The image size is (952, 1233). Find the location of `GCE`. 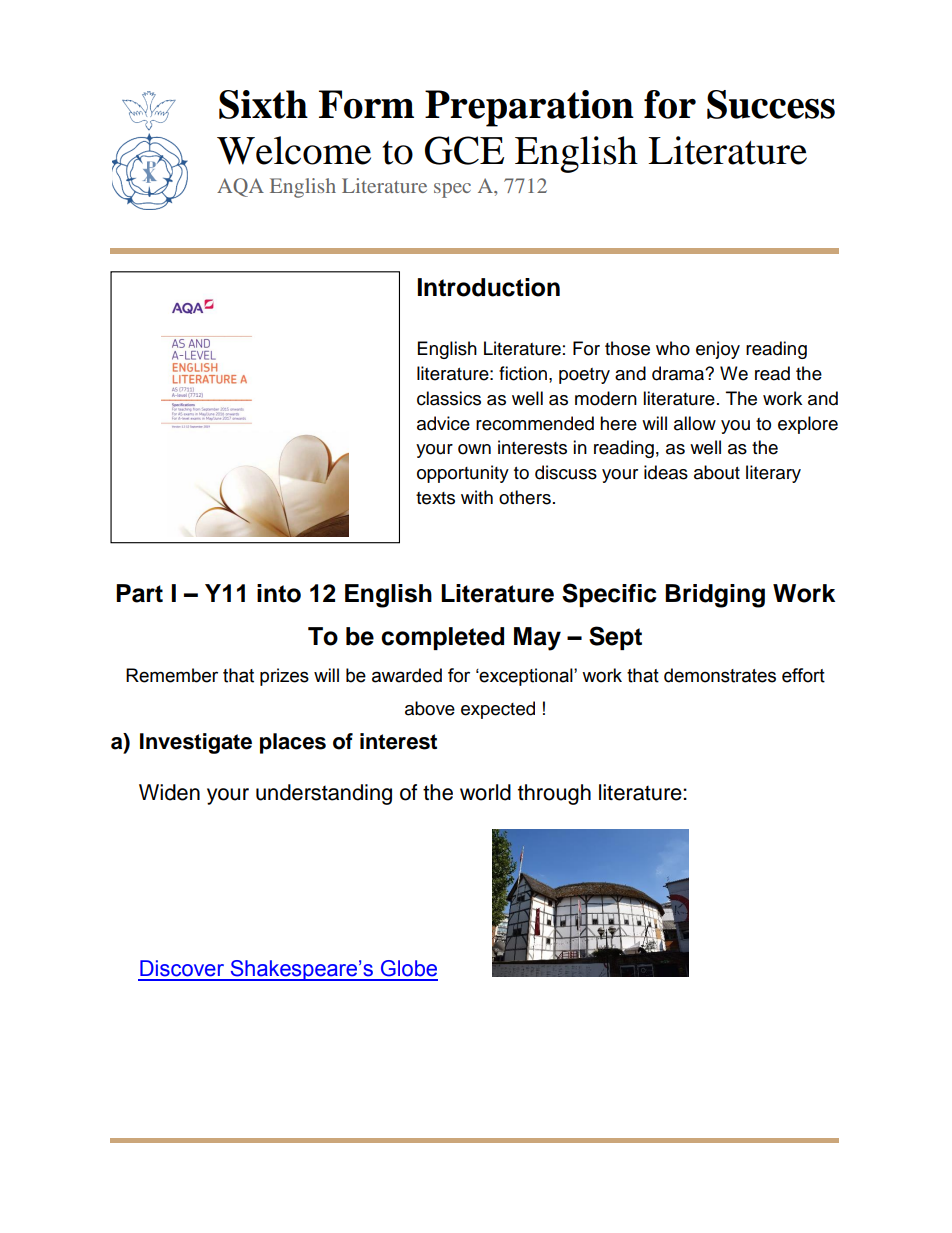

GCE is located at coordinates (464, 150).
